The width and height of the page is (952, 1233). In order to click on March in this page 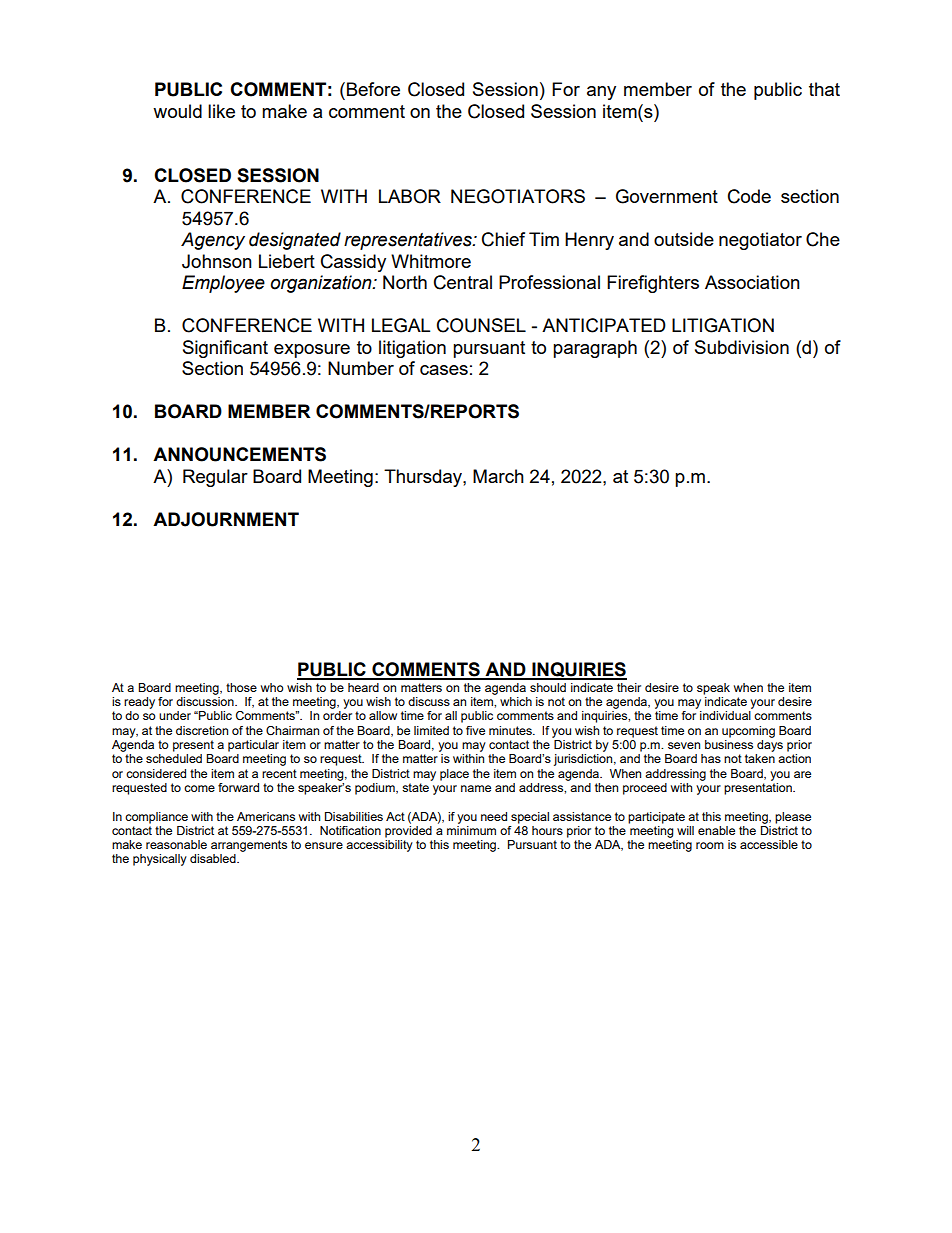, I will do `click(498, 476)`.
